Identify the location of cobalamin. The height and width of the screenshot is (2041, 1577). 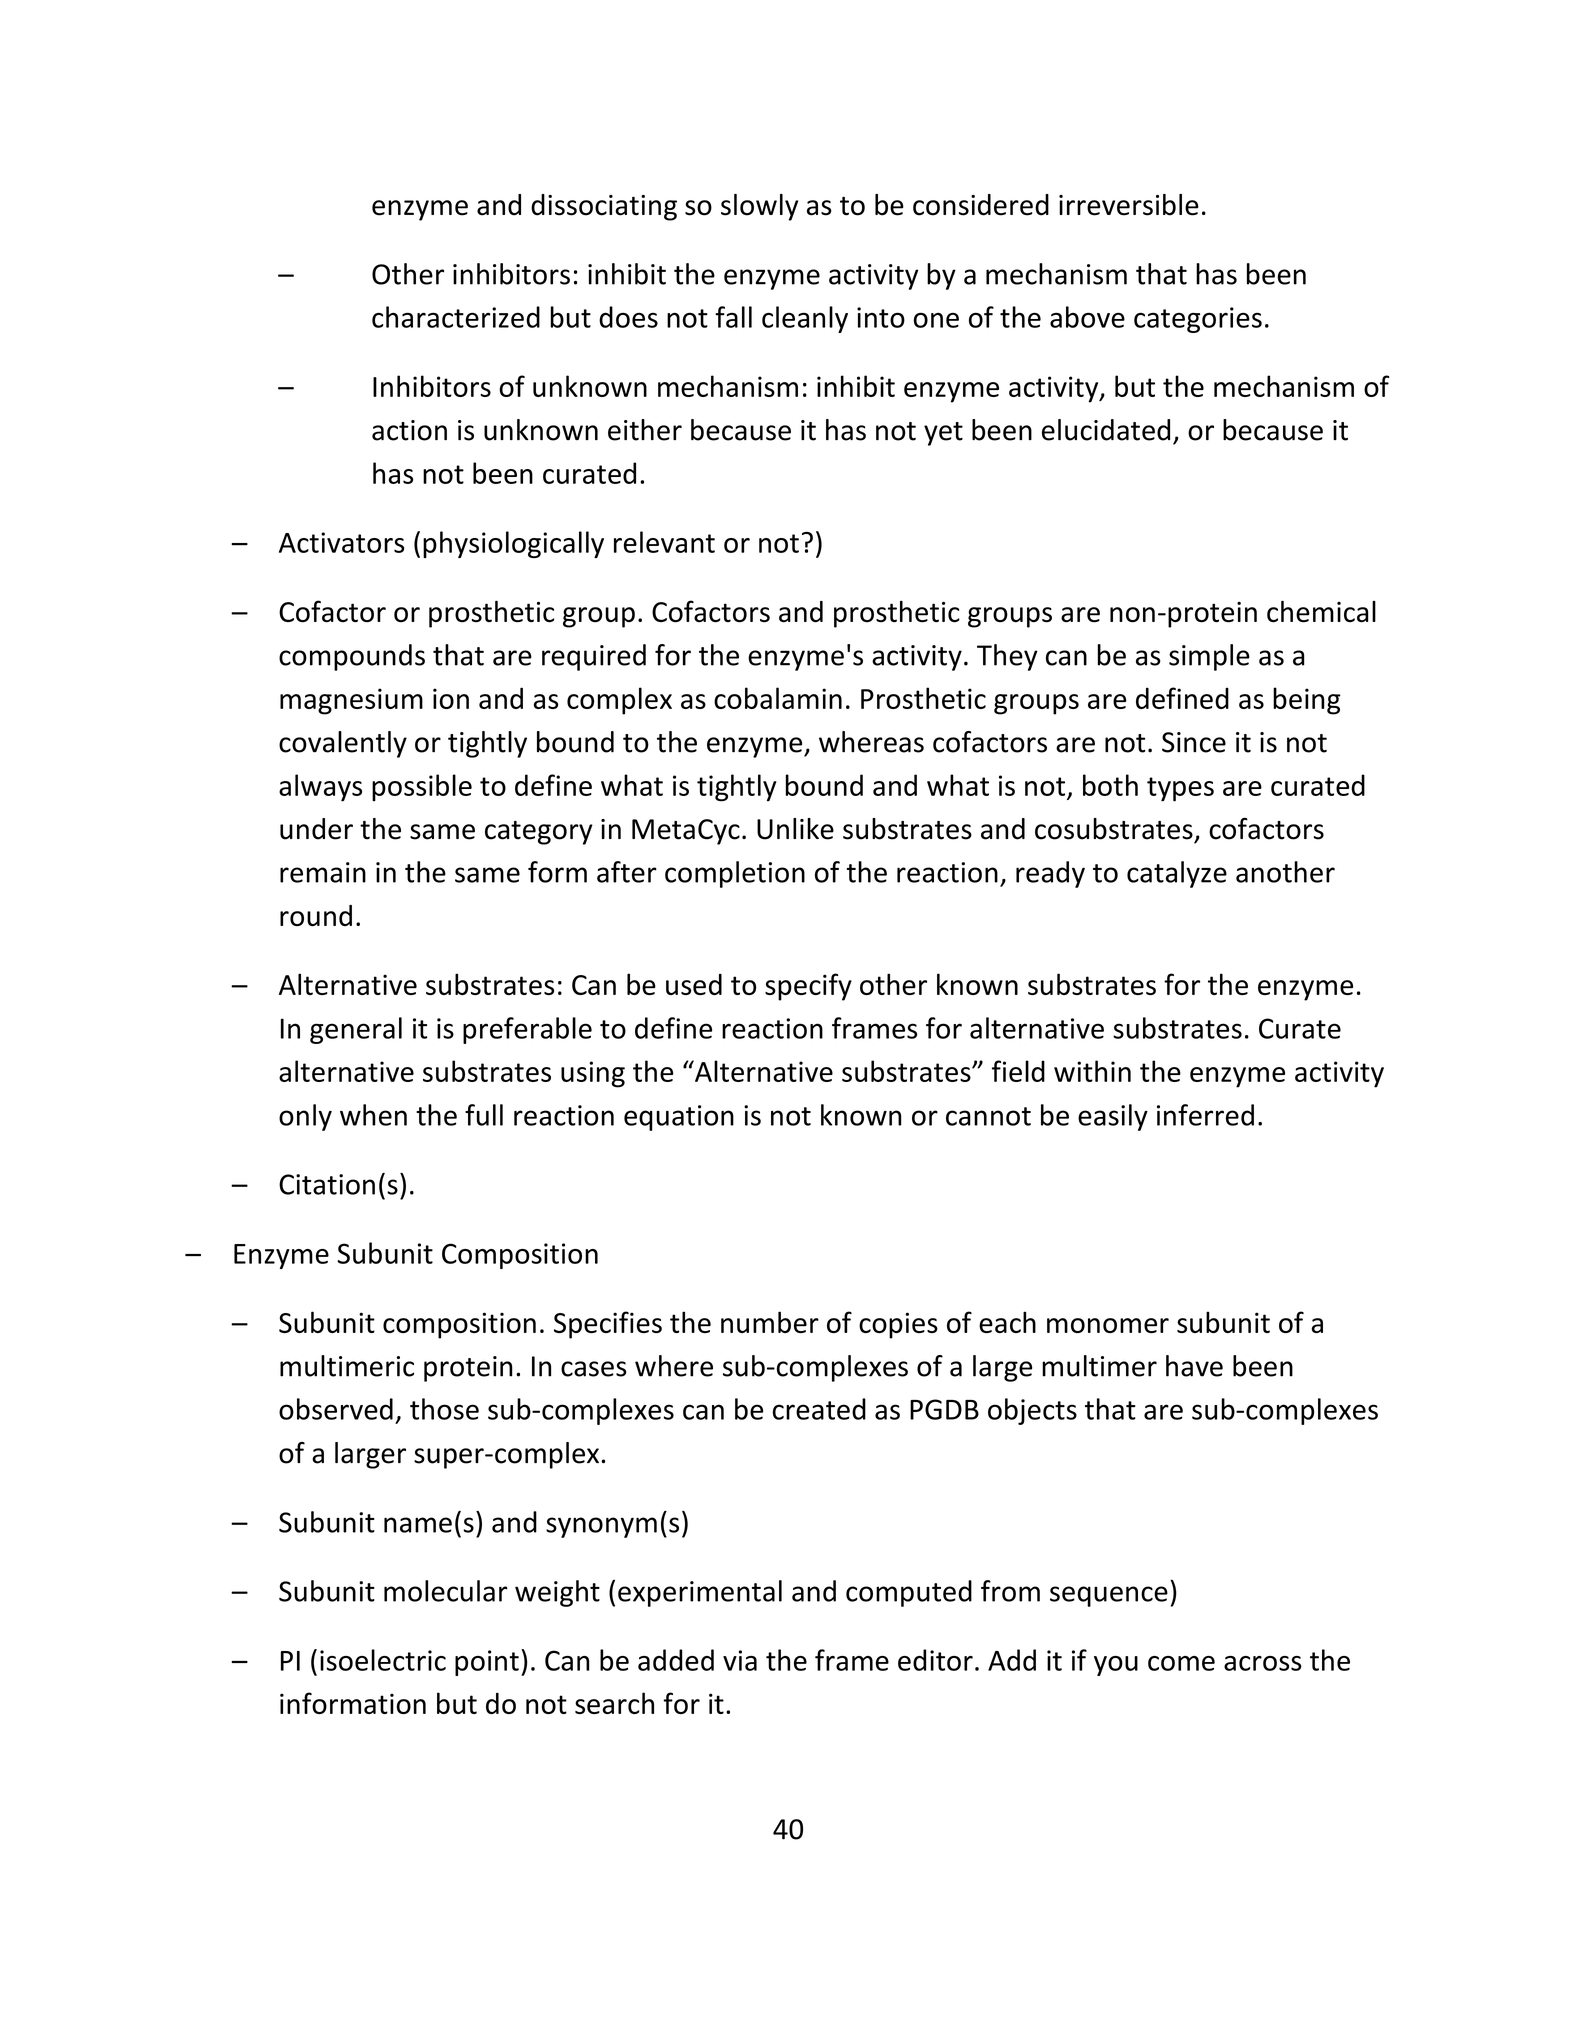
(778, 698).
